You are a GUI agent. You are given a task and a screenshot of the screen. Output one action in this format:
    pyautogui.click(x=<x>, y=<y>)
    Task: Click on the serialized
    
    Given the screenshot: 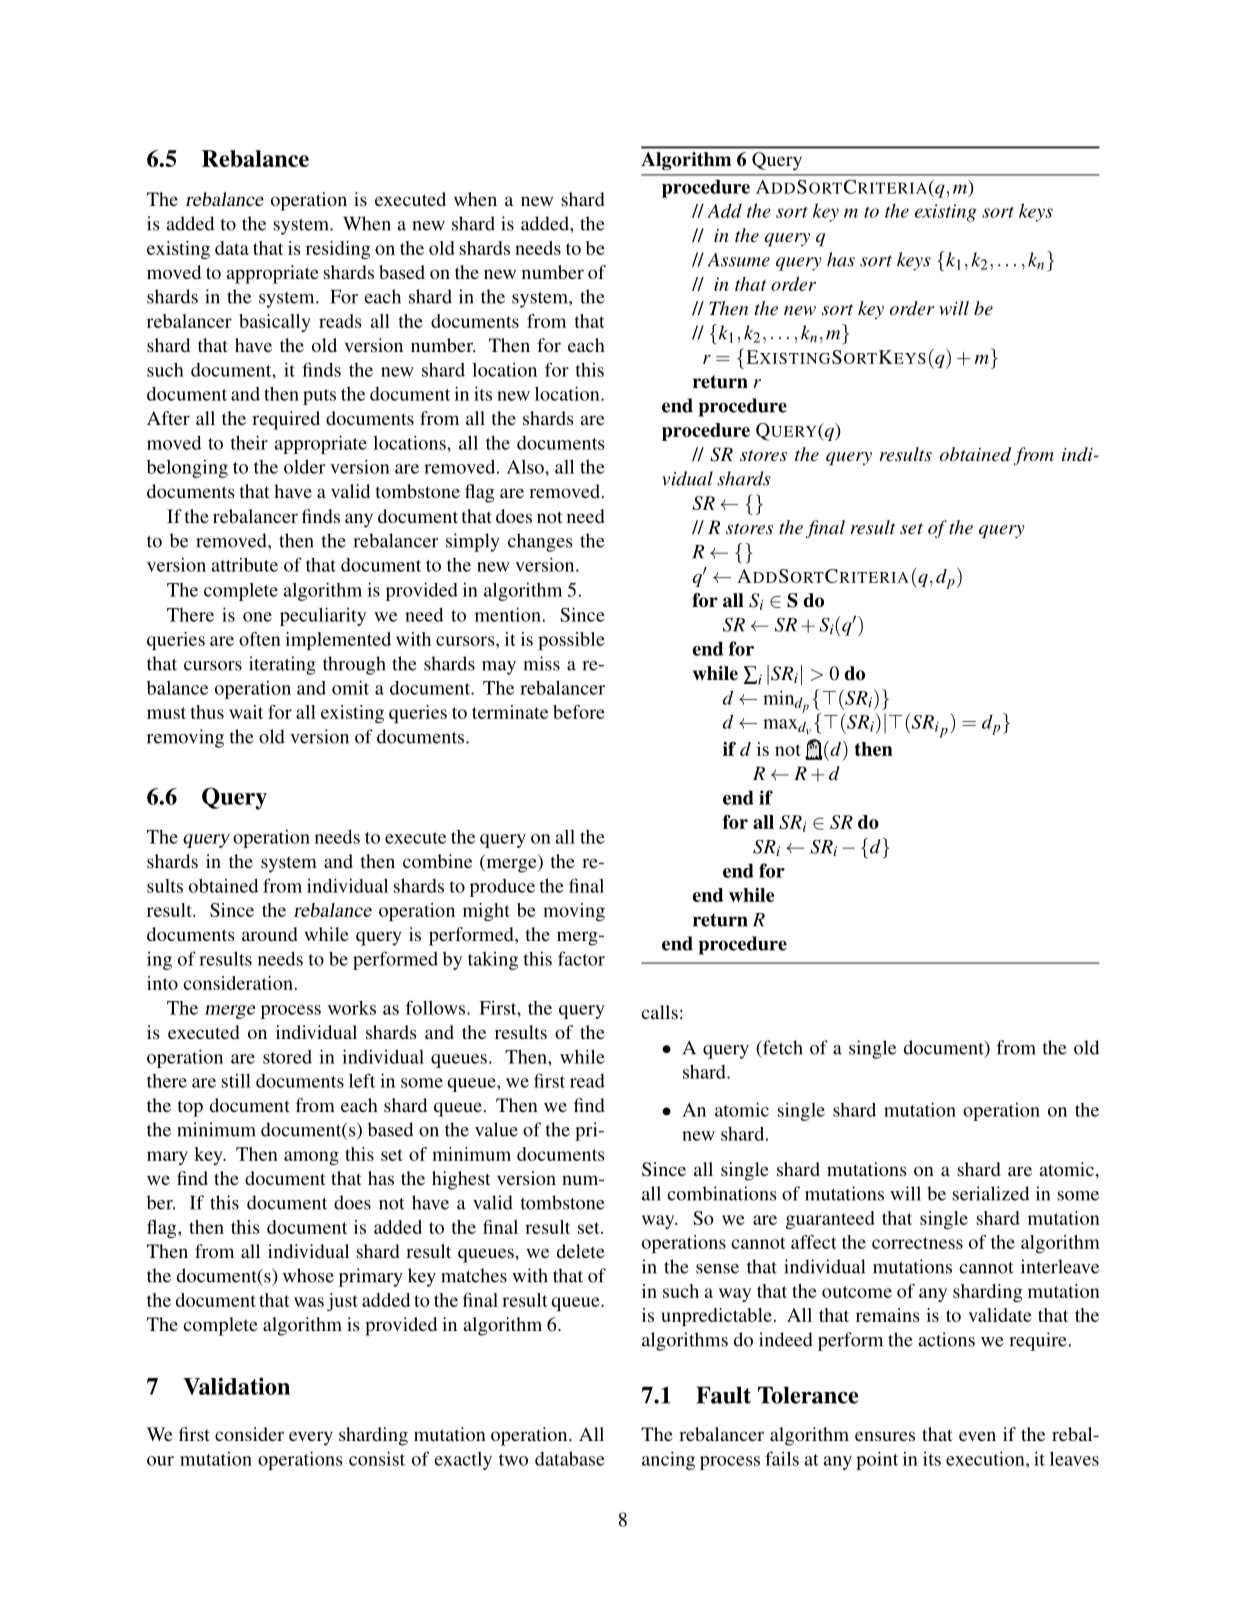 What is the action you would take?
    pyautogui.click(x=990, y=1193)
